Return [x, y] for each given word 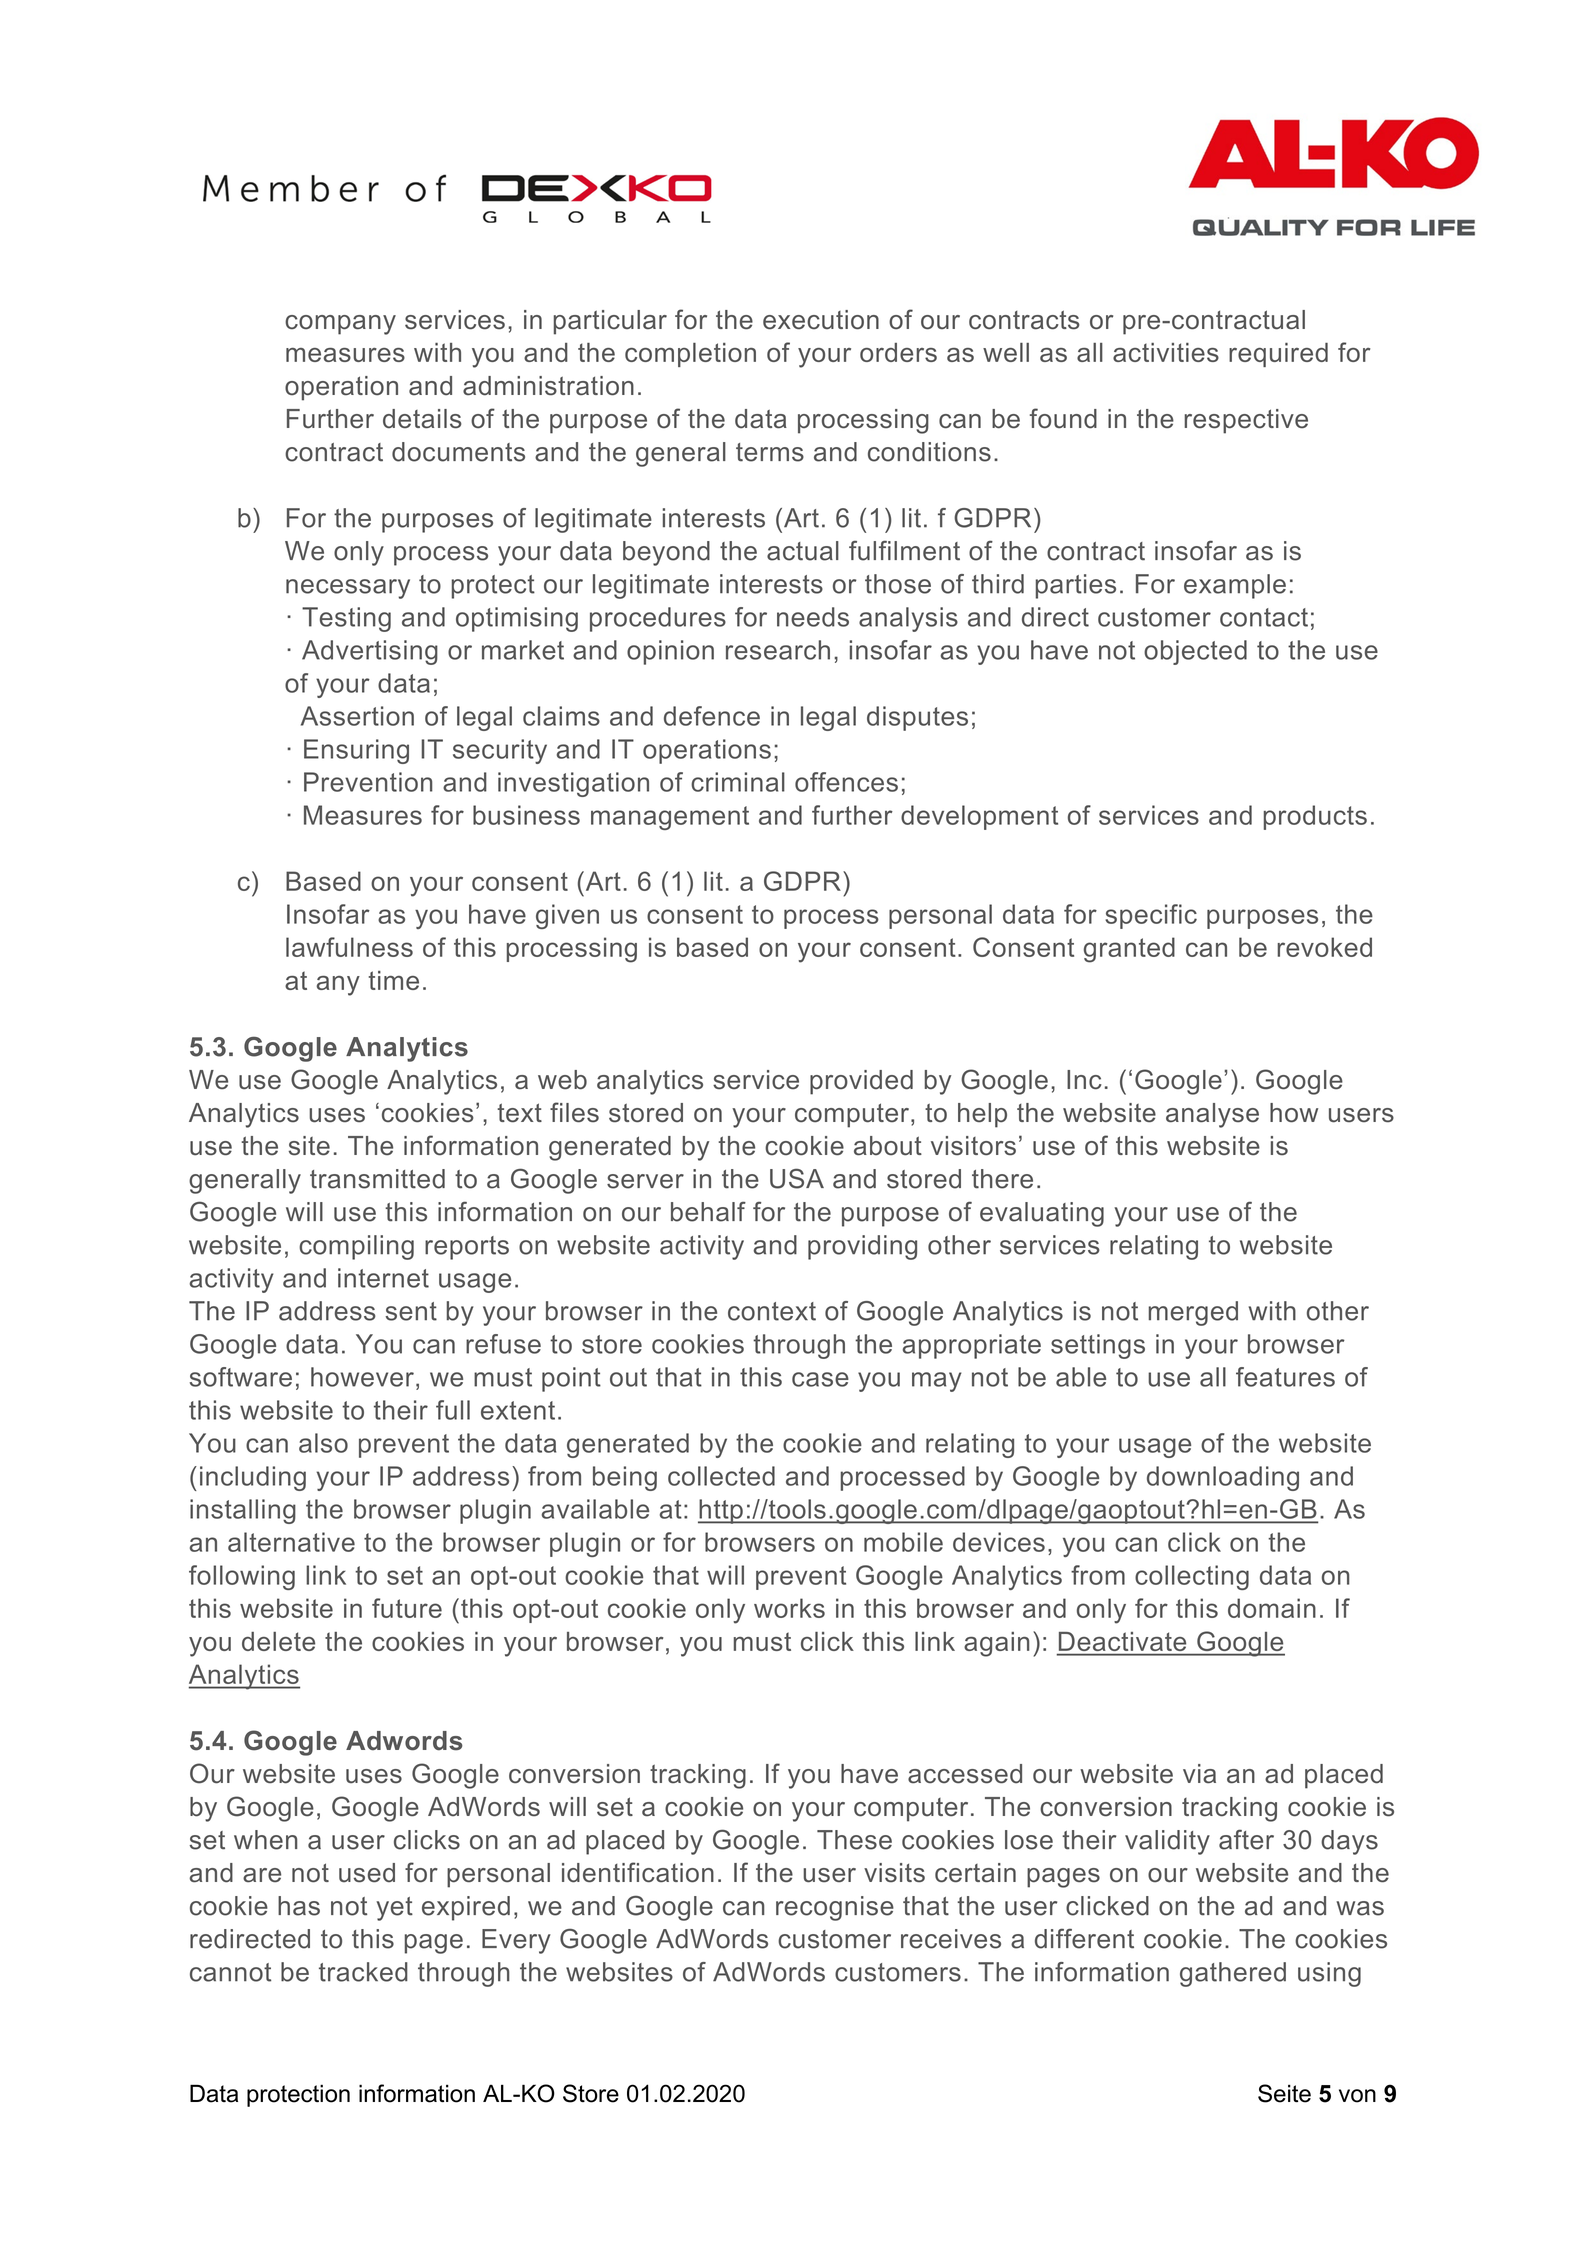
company [340, 325]
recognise [835, 1908]
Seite [1284, 2093]
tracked [363, 1972]
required [1278, 355]
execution [821, 320]
